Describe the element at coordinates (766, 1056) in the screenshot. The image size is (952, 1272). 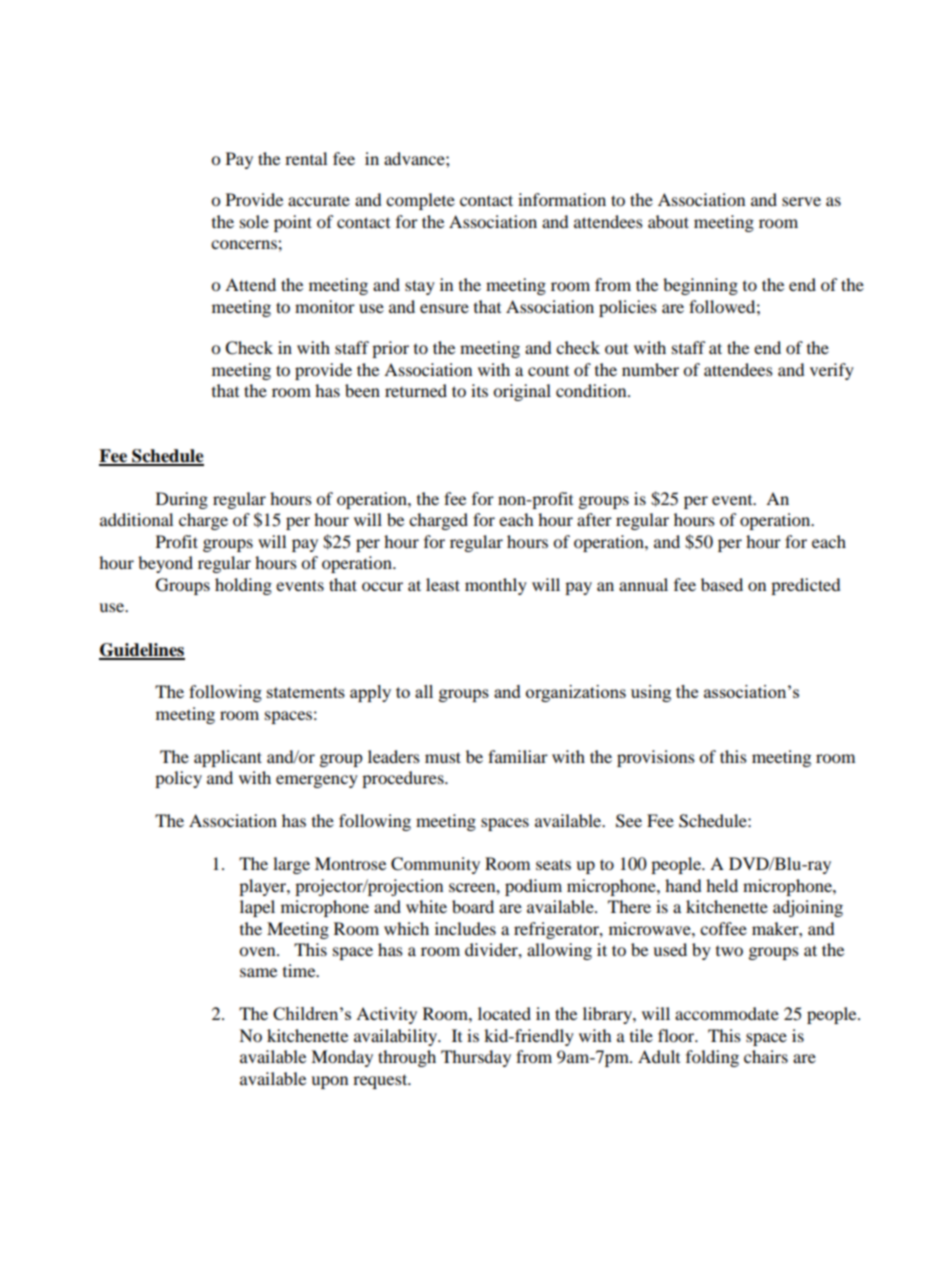
I see `chairs` at that location.
